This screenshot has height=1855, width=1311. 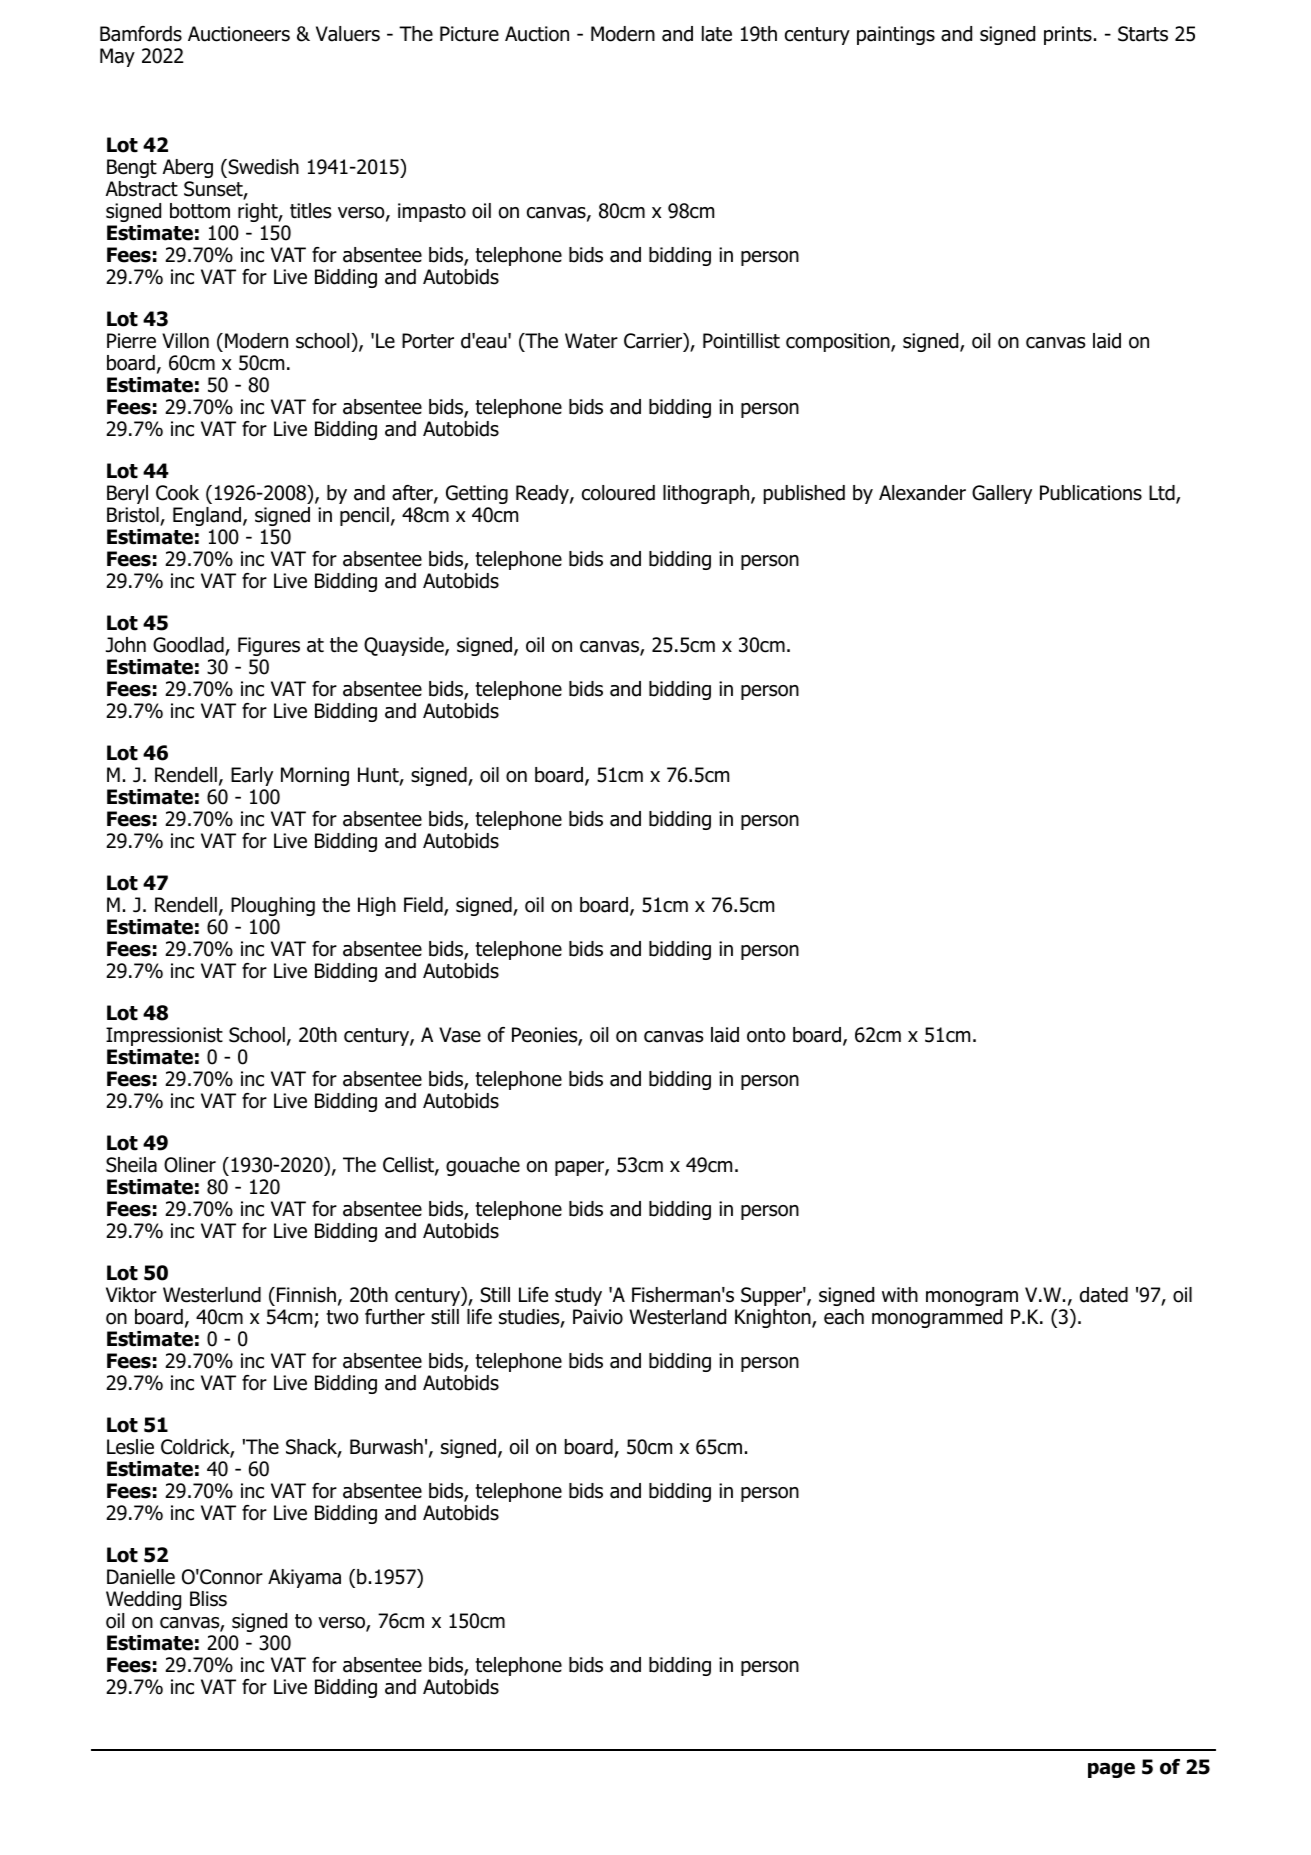 I want to click on Ploughing, so click(x=273, y=906).
